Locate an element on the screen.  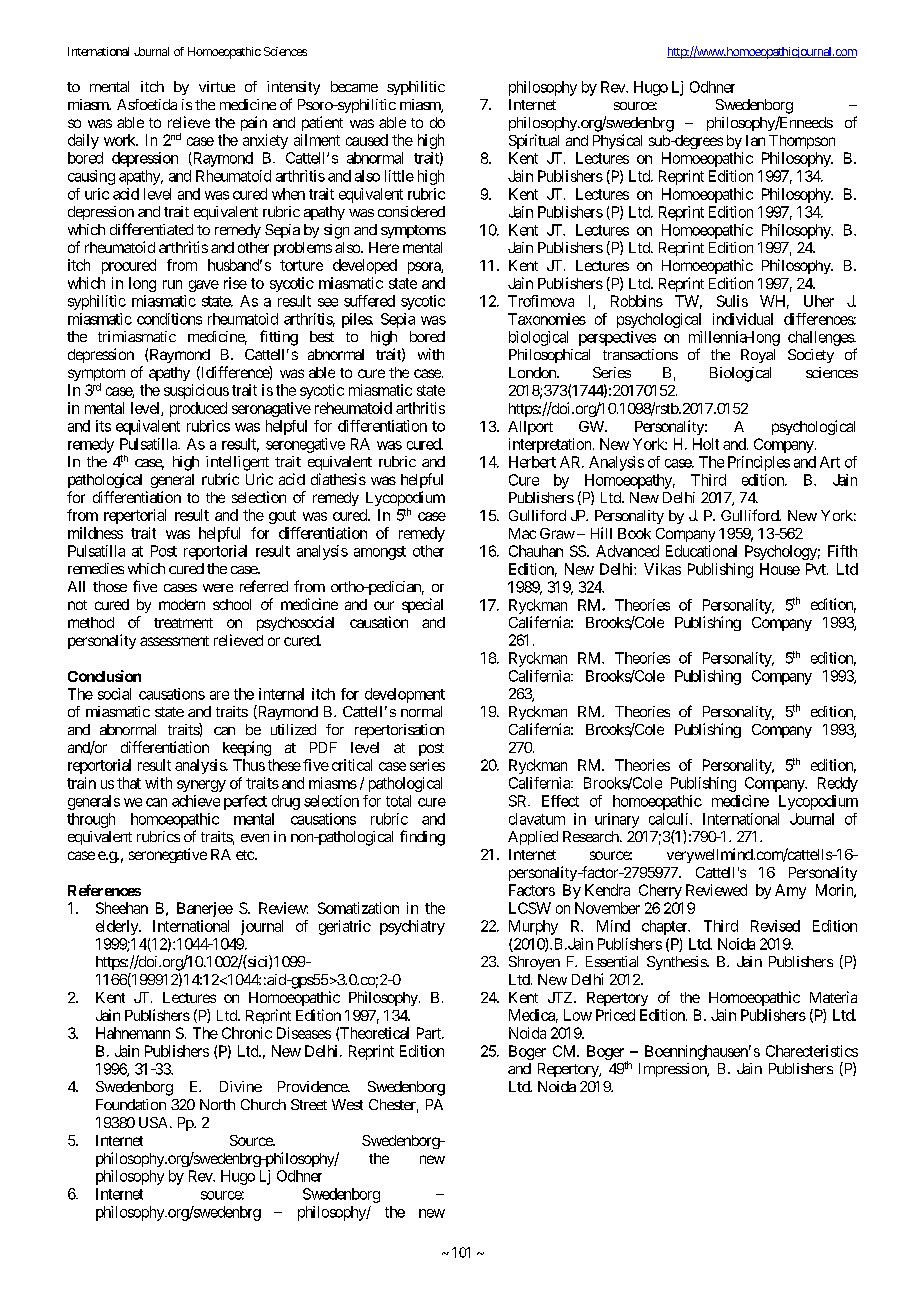
conditions is located at coordinates (169, 319).
